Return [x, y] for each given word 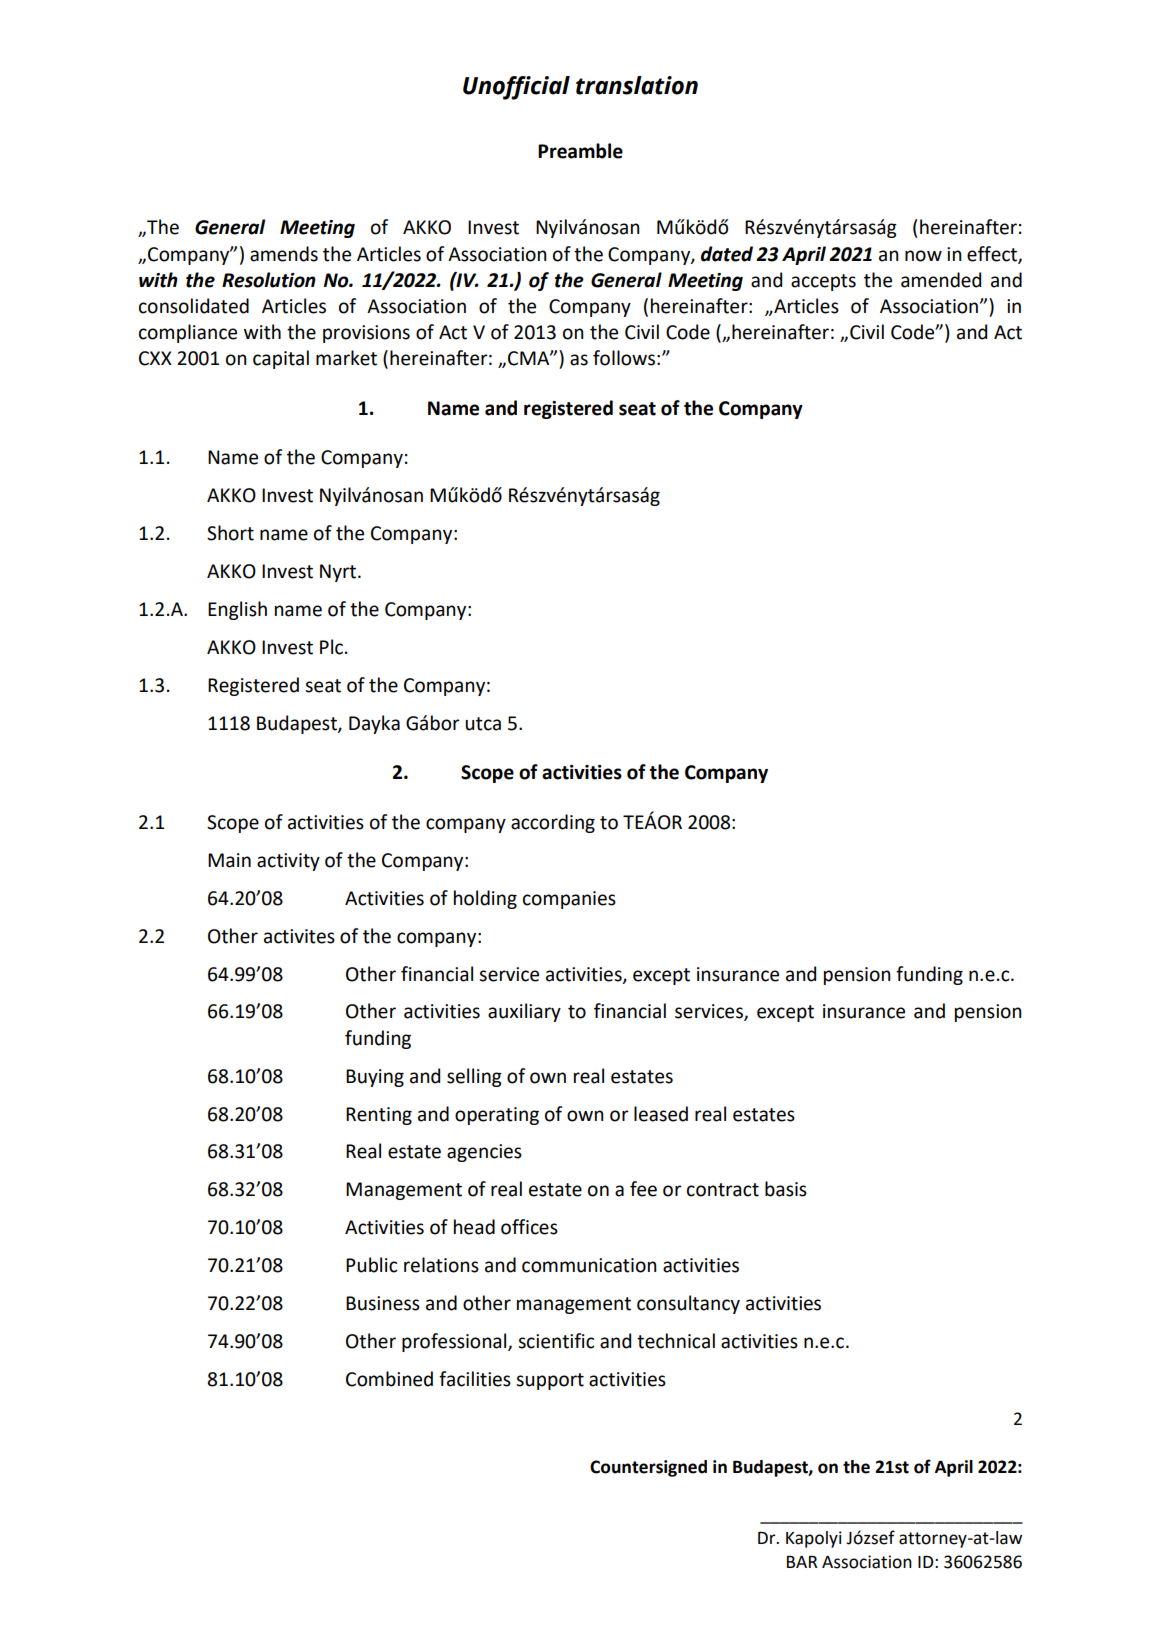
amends [284, 254]
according [553, 823]
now [923, 256]
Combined [389, 1379]
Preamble [580, 151]
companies [569, 900]
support [550, 1381]
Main [229, 860]
